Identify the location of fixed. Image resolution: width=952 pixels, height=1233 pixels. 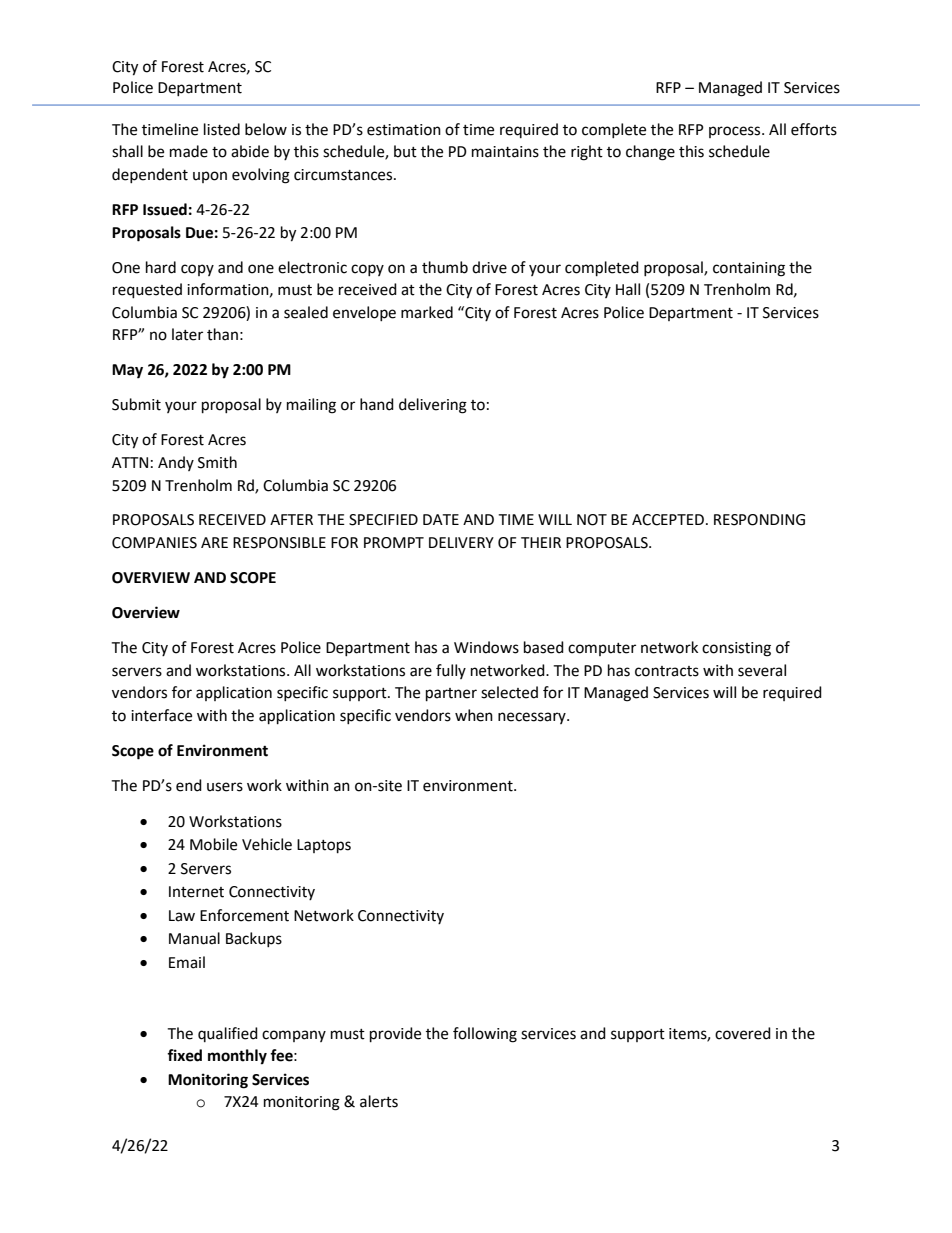
(184, 1055).
